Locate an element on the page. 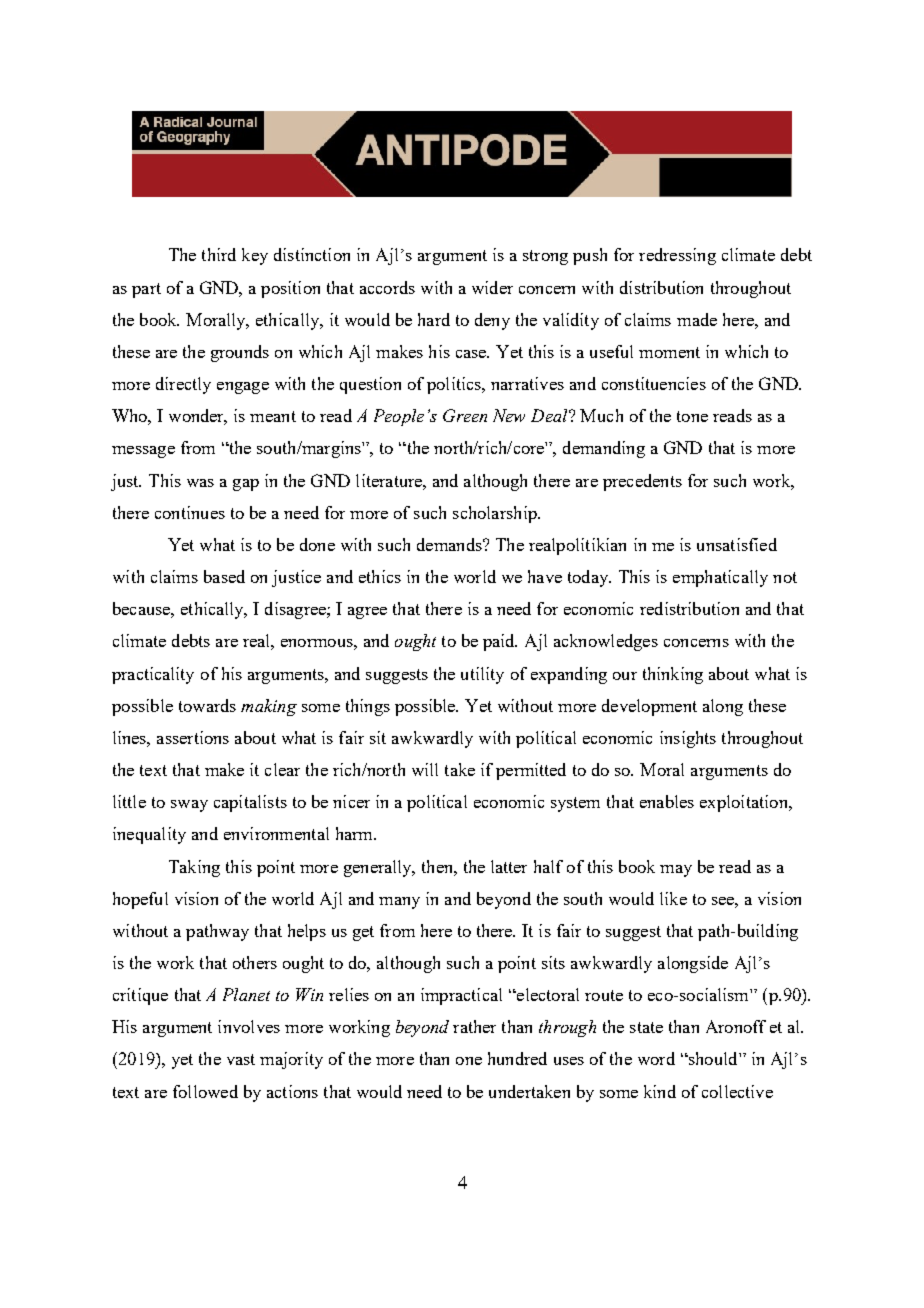 This document has width=924, height=1308. thinking is located at coordinates (673, 675).
